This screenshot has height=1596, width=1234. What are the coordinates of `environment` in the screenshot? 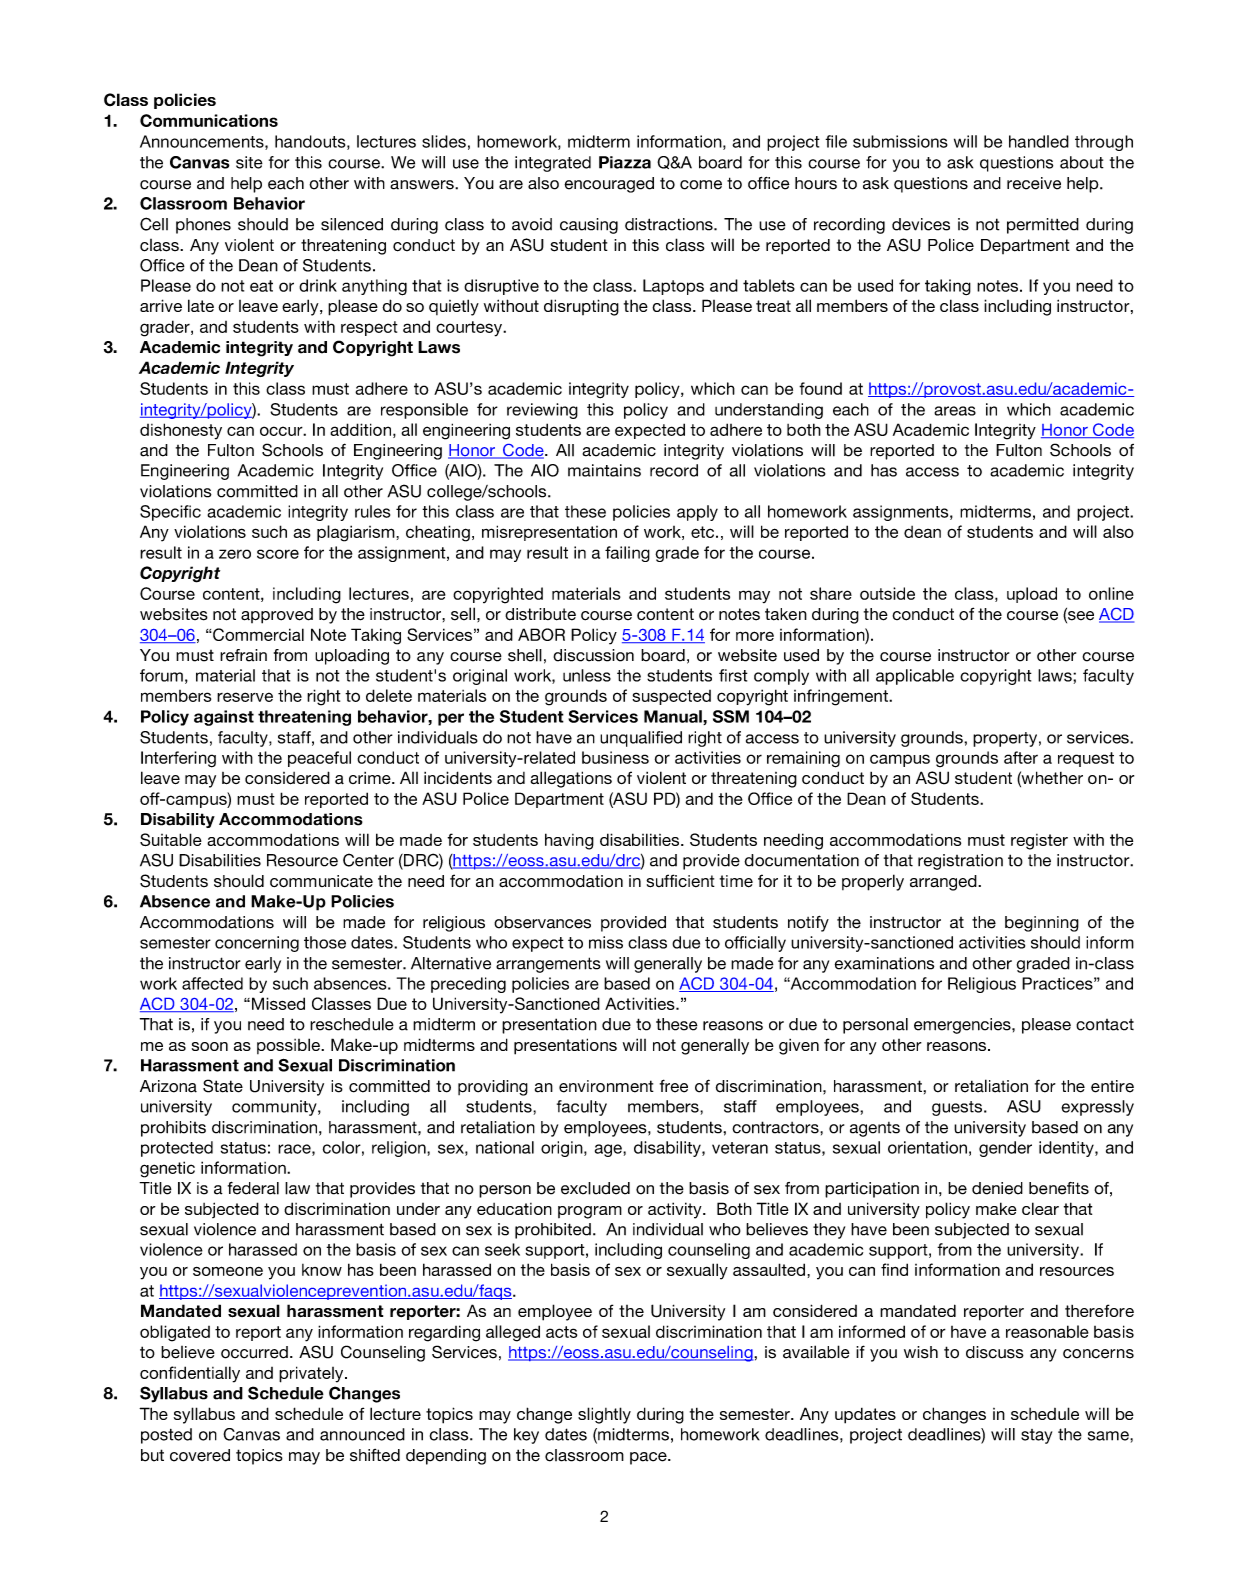 It's located at (606, 1086).
